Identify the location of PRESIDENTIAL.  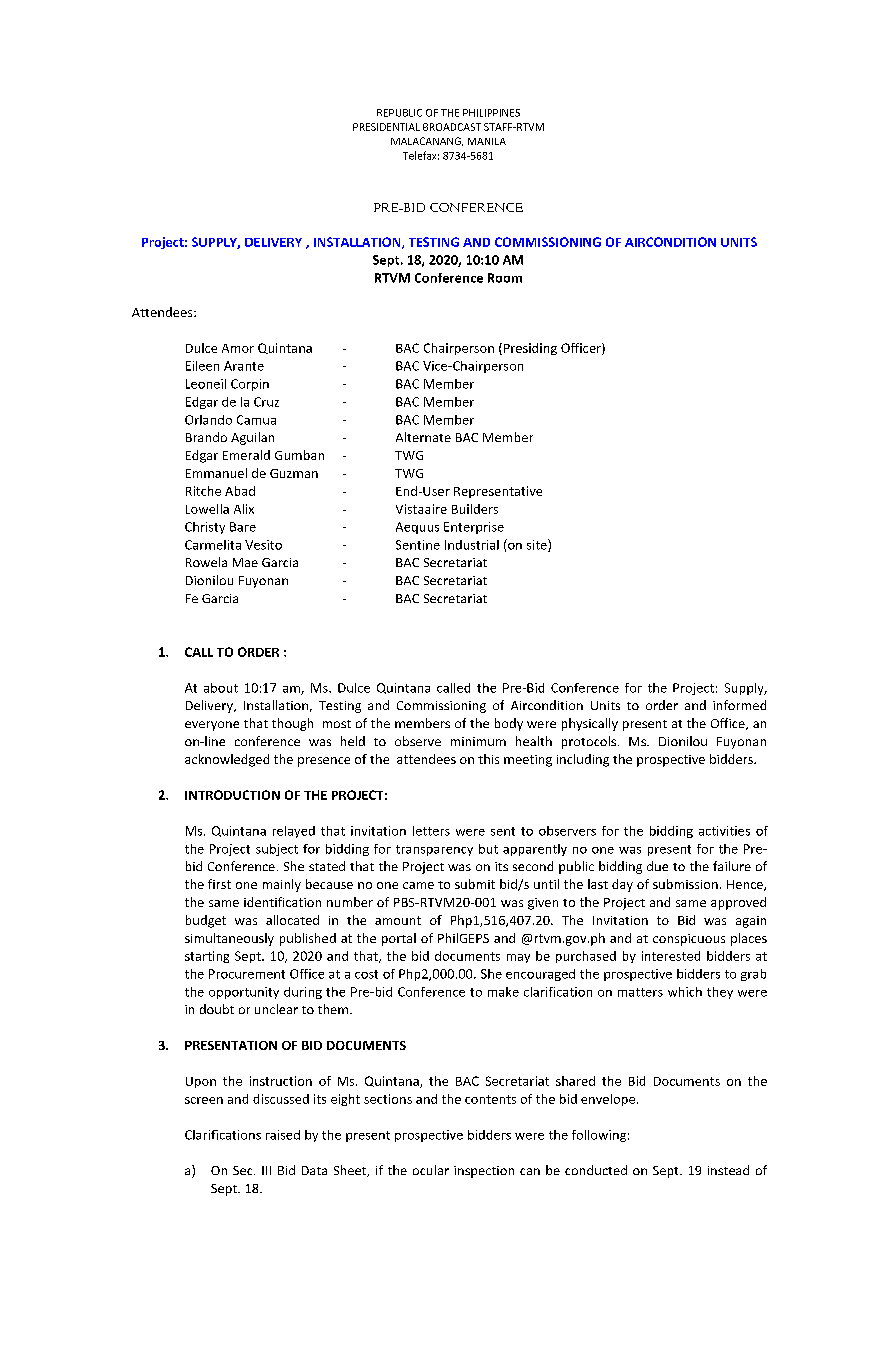
(386, 127).
